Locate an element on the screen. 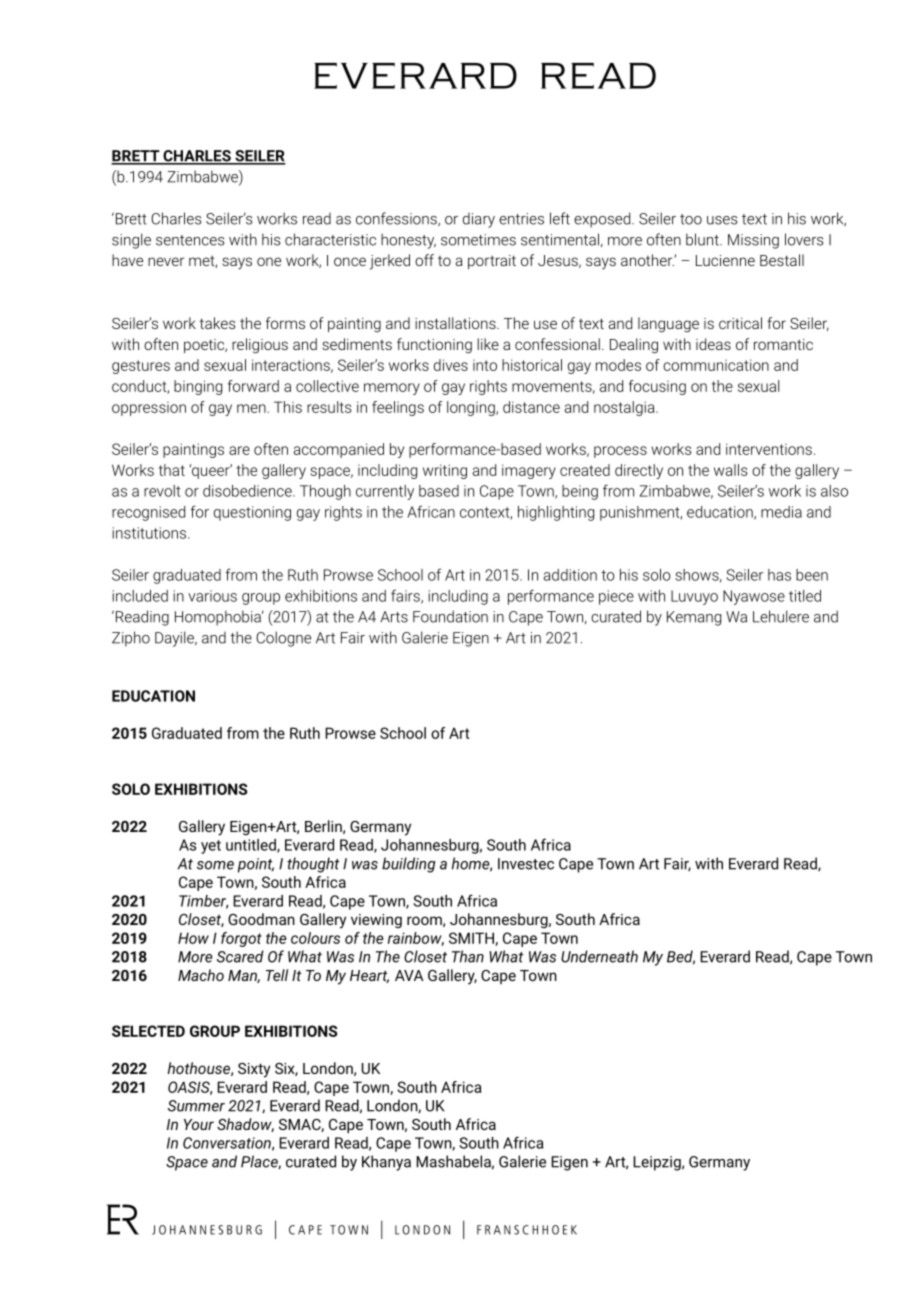 The width and height of the screenshot is (924, 1307). sentences is located at coordinates (190, 240).
